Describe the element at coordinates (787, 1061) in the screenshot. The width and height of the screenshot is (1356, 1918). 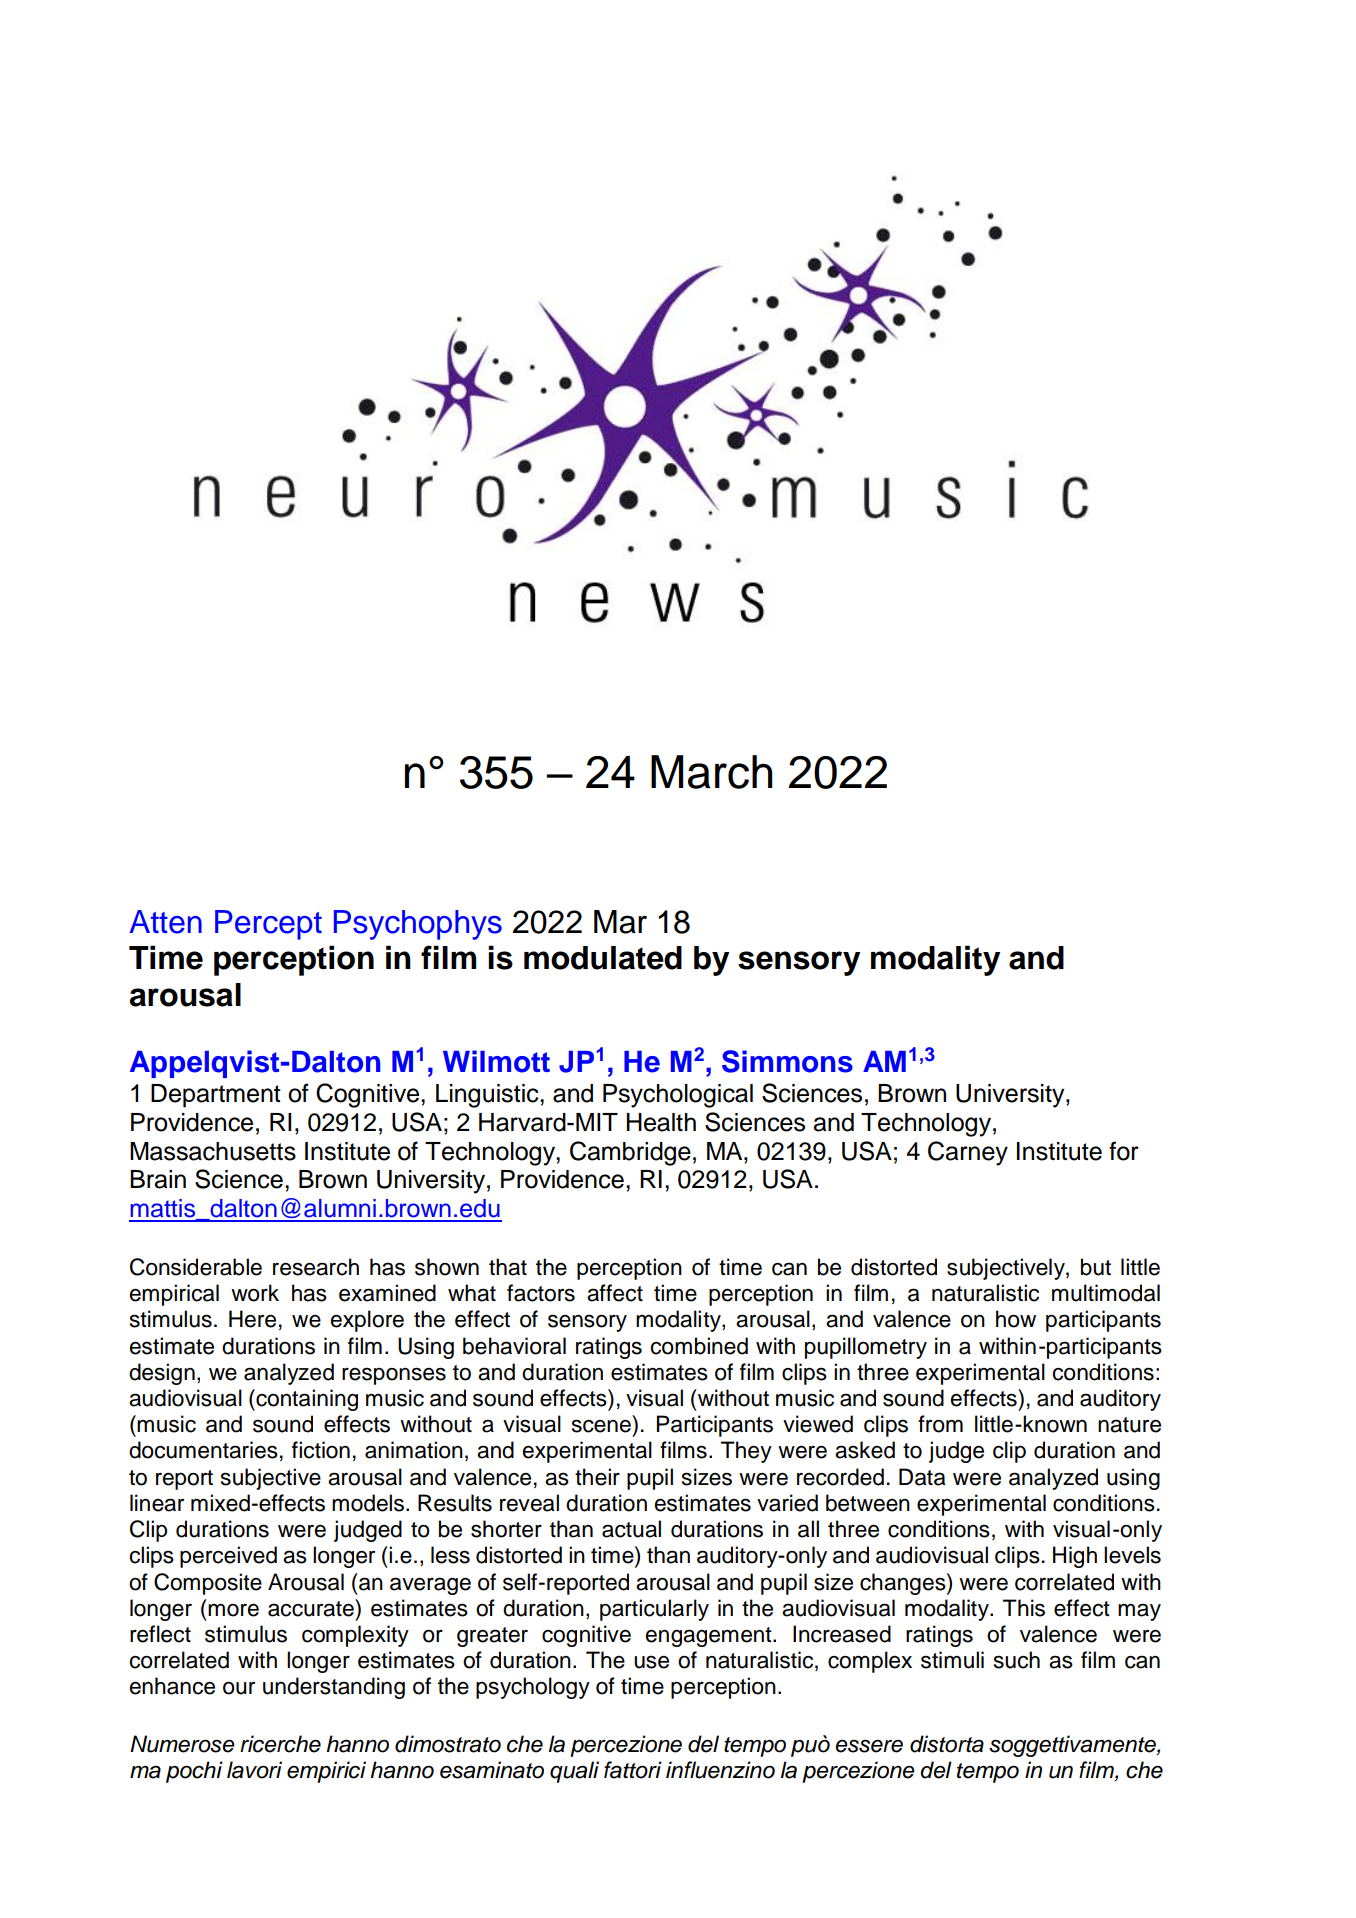
I see `Simmons` at that location.
